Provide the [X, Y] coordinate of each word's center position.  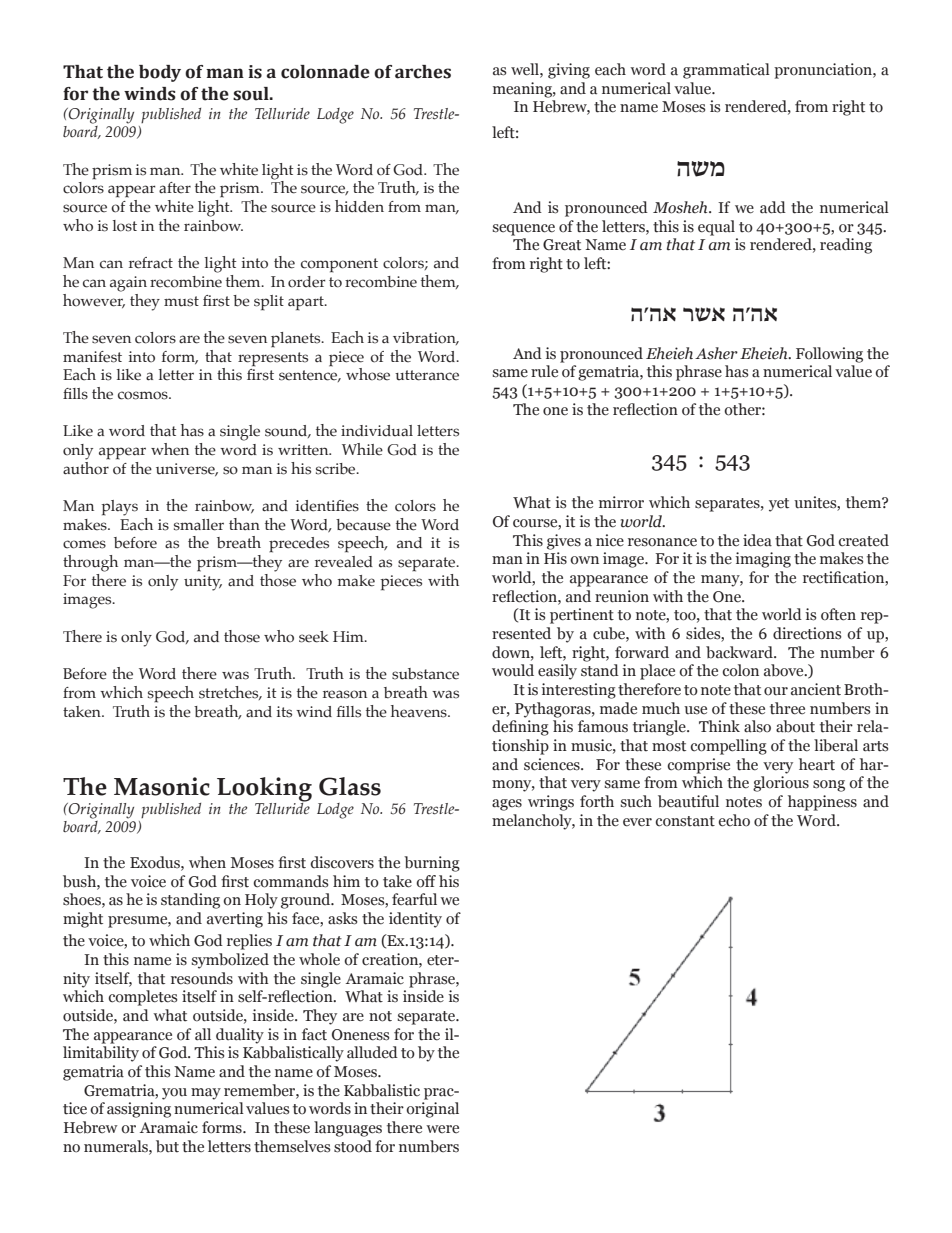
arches [423, 72]
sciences [553, 764]
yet [779, 505]
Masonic [162, 786]
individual [377, 431]
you [174, 1094]
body [160, 73]
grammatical [726, 71]
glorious [781, 784]
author [86, 467]
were [442, 1129]
